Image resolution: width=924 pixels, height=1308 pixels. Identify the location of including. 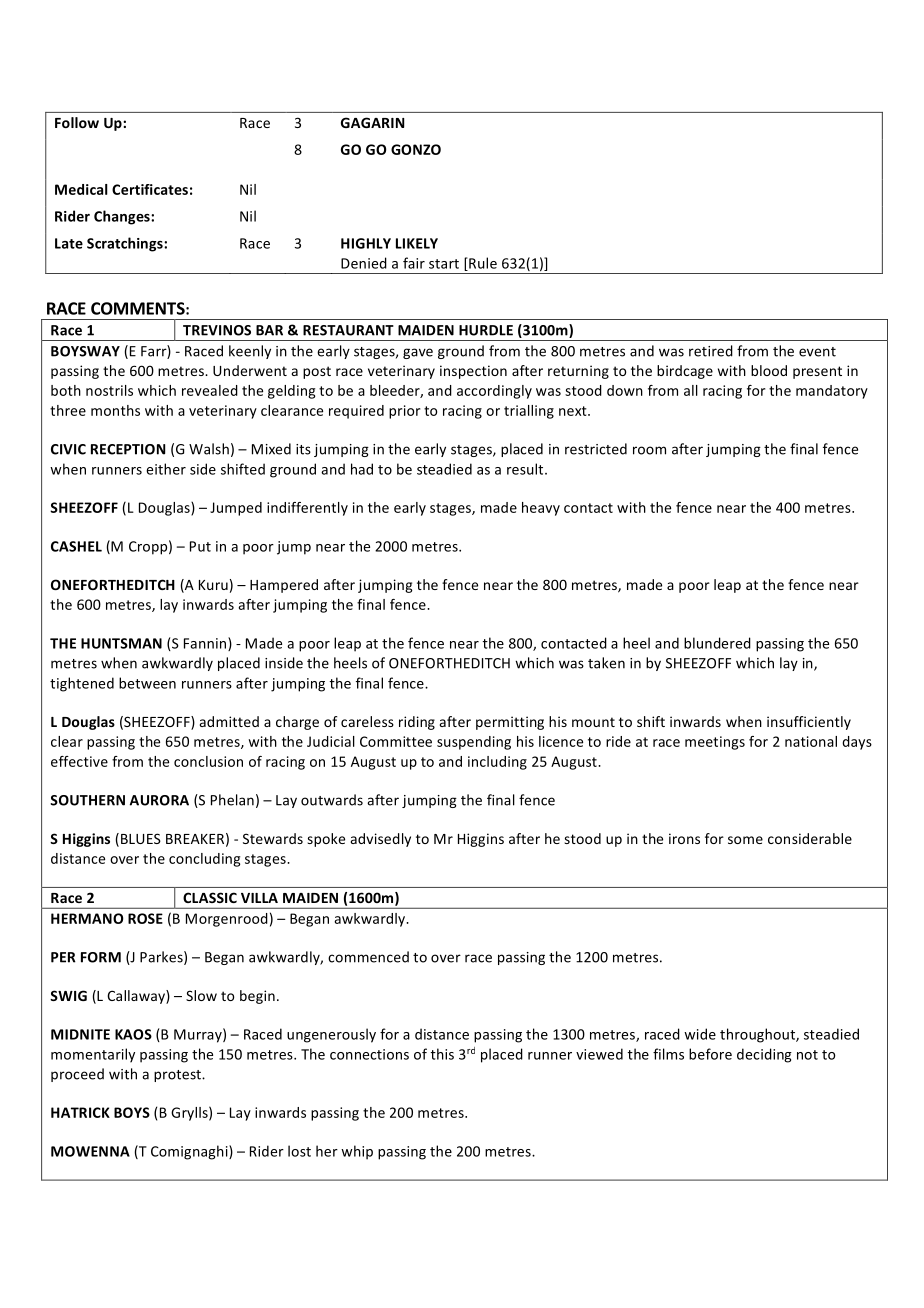
(497, 763).
